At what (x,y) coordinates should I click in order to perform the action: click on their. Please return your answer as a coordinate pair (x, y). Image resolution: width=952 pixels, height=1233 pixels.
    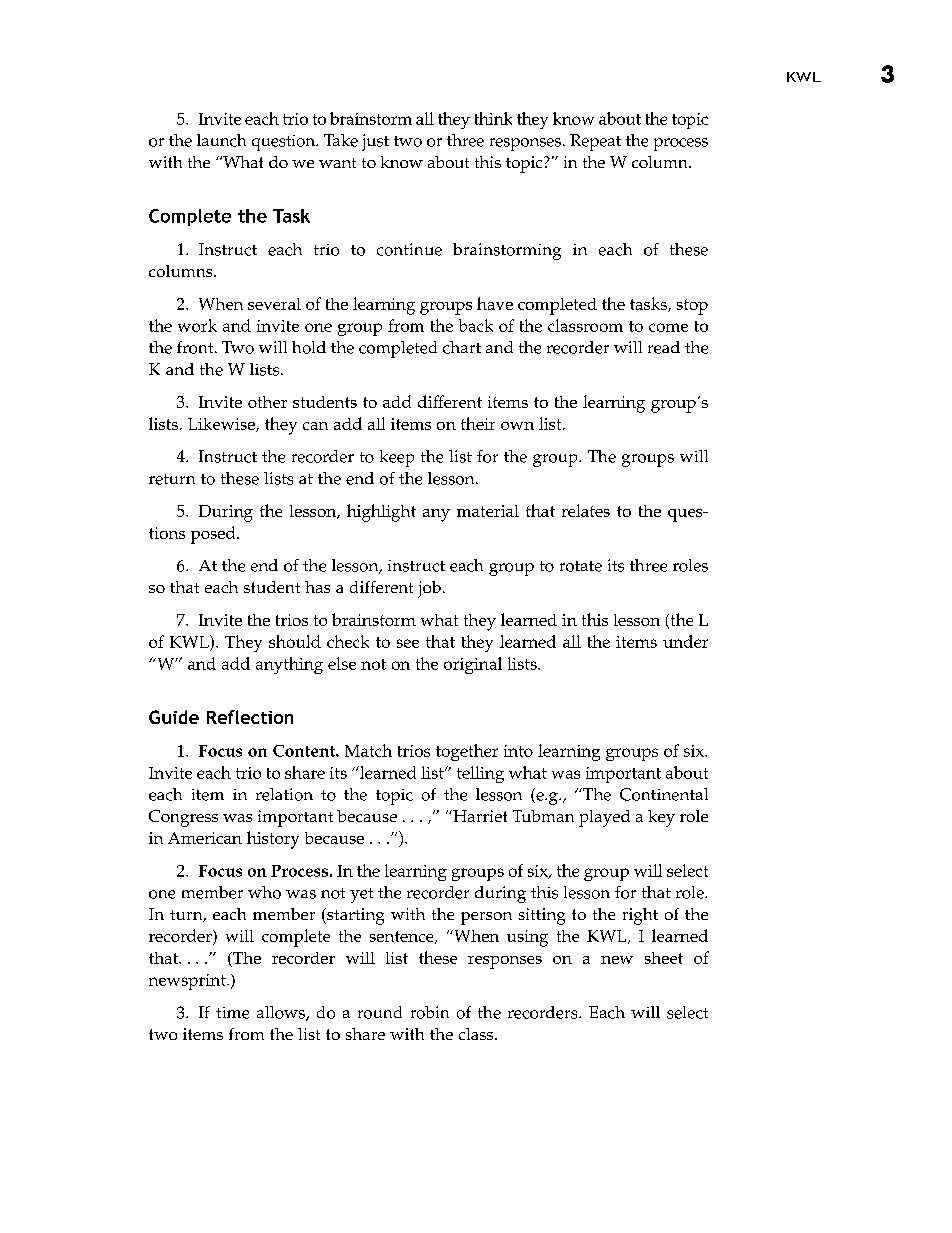
    Looking at the image, I should click on (478, 423).
